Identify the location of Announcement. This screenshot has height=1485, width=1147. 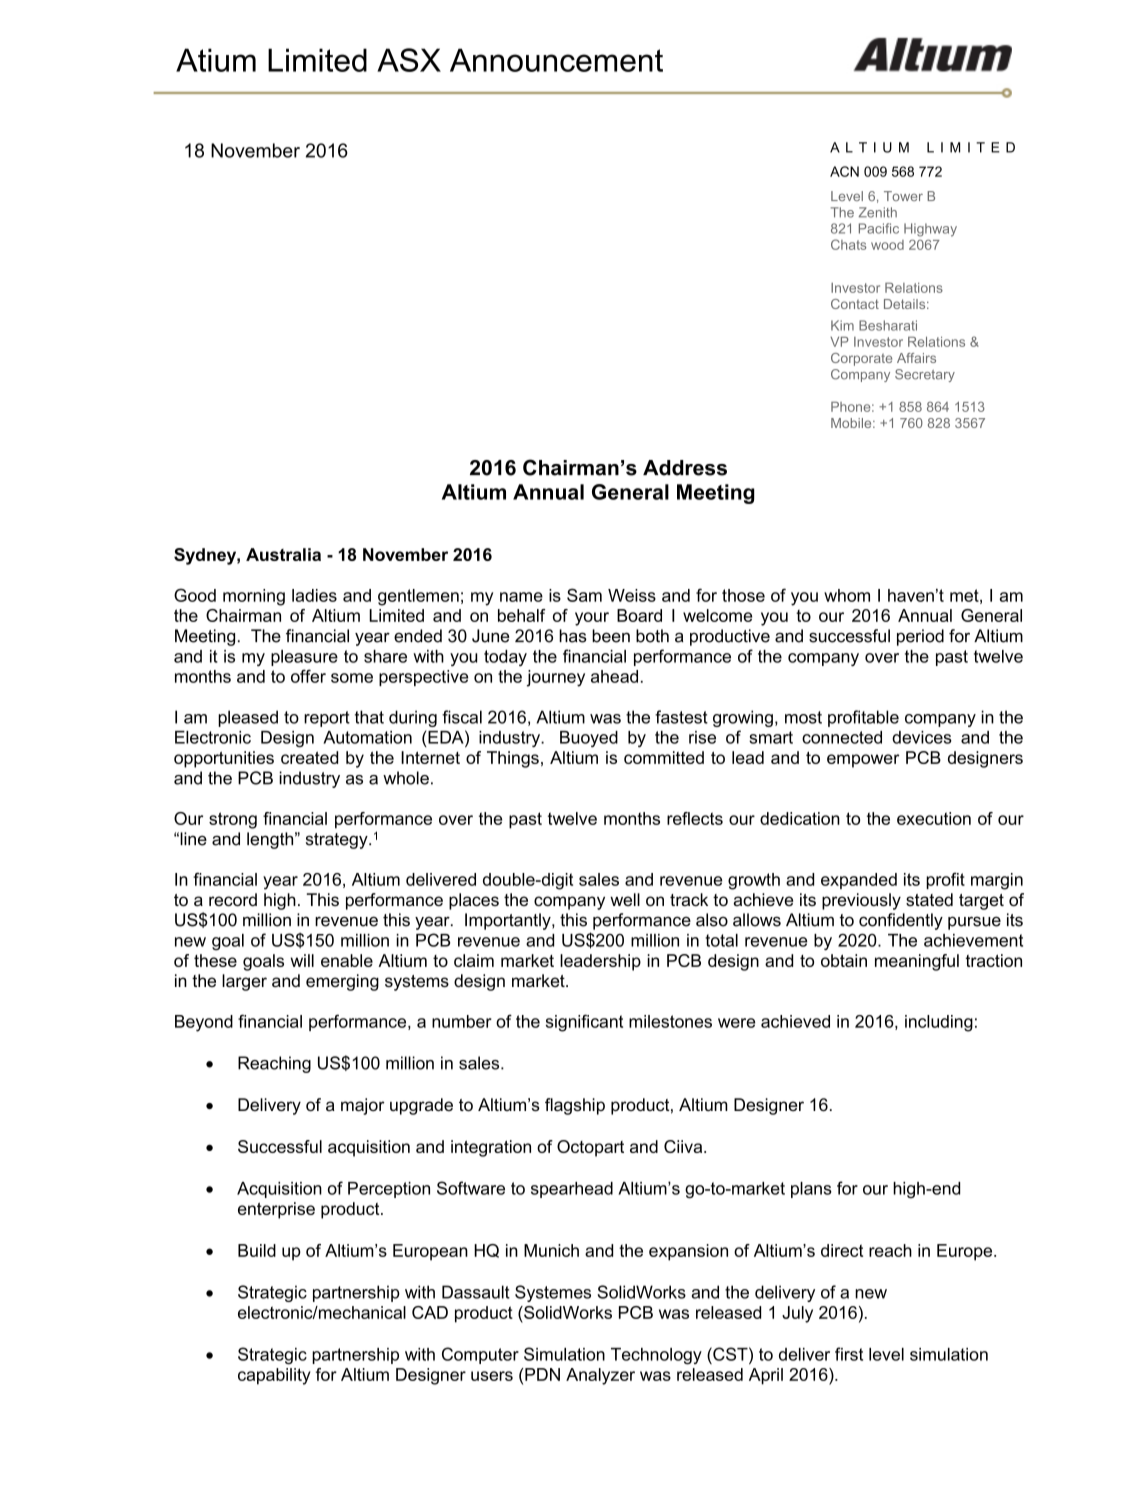
(556, 60).
